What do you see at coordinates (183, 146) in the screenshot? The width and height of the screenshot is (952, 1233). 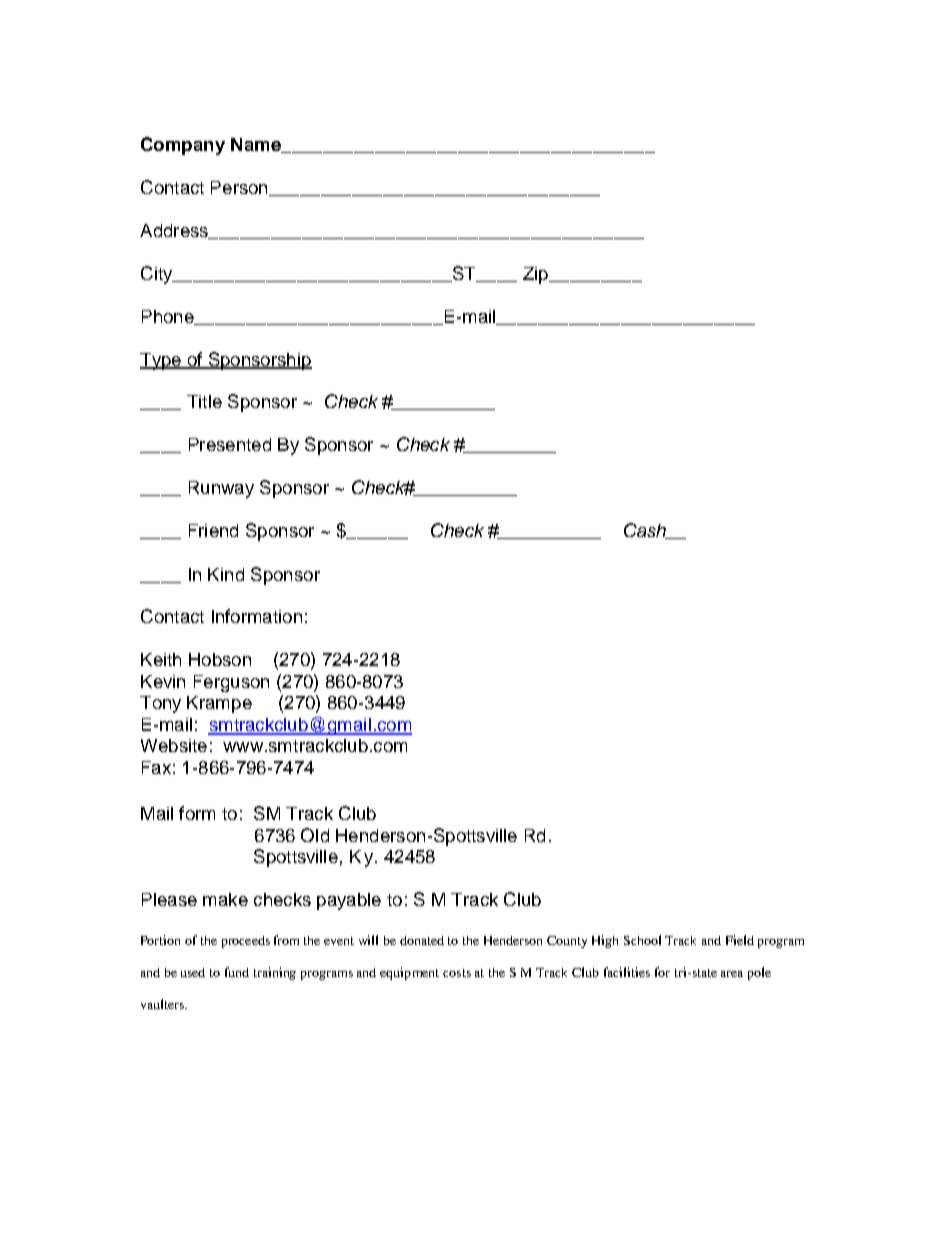 I see `Company` at bounding box center [183, 146].
